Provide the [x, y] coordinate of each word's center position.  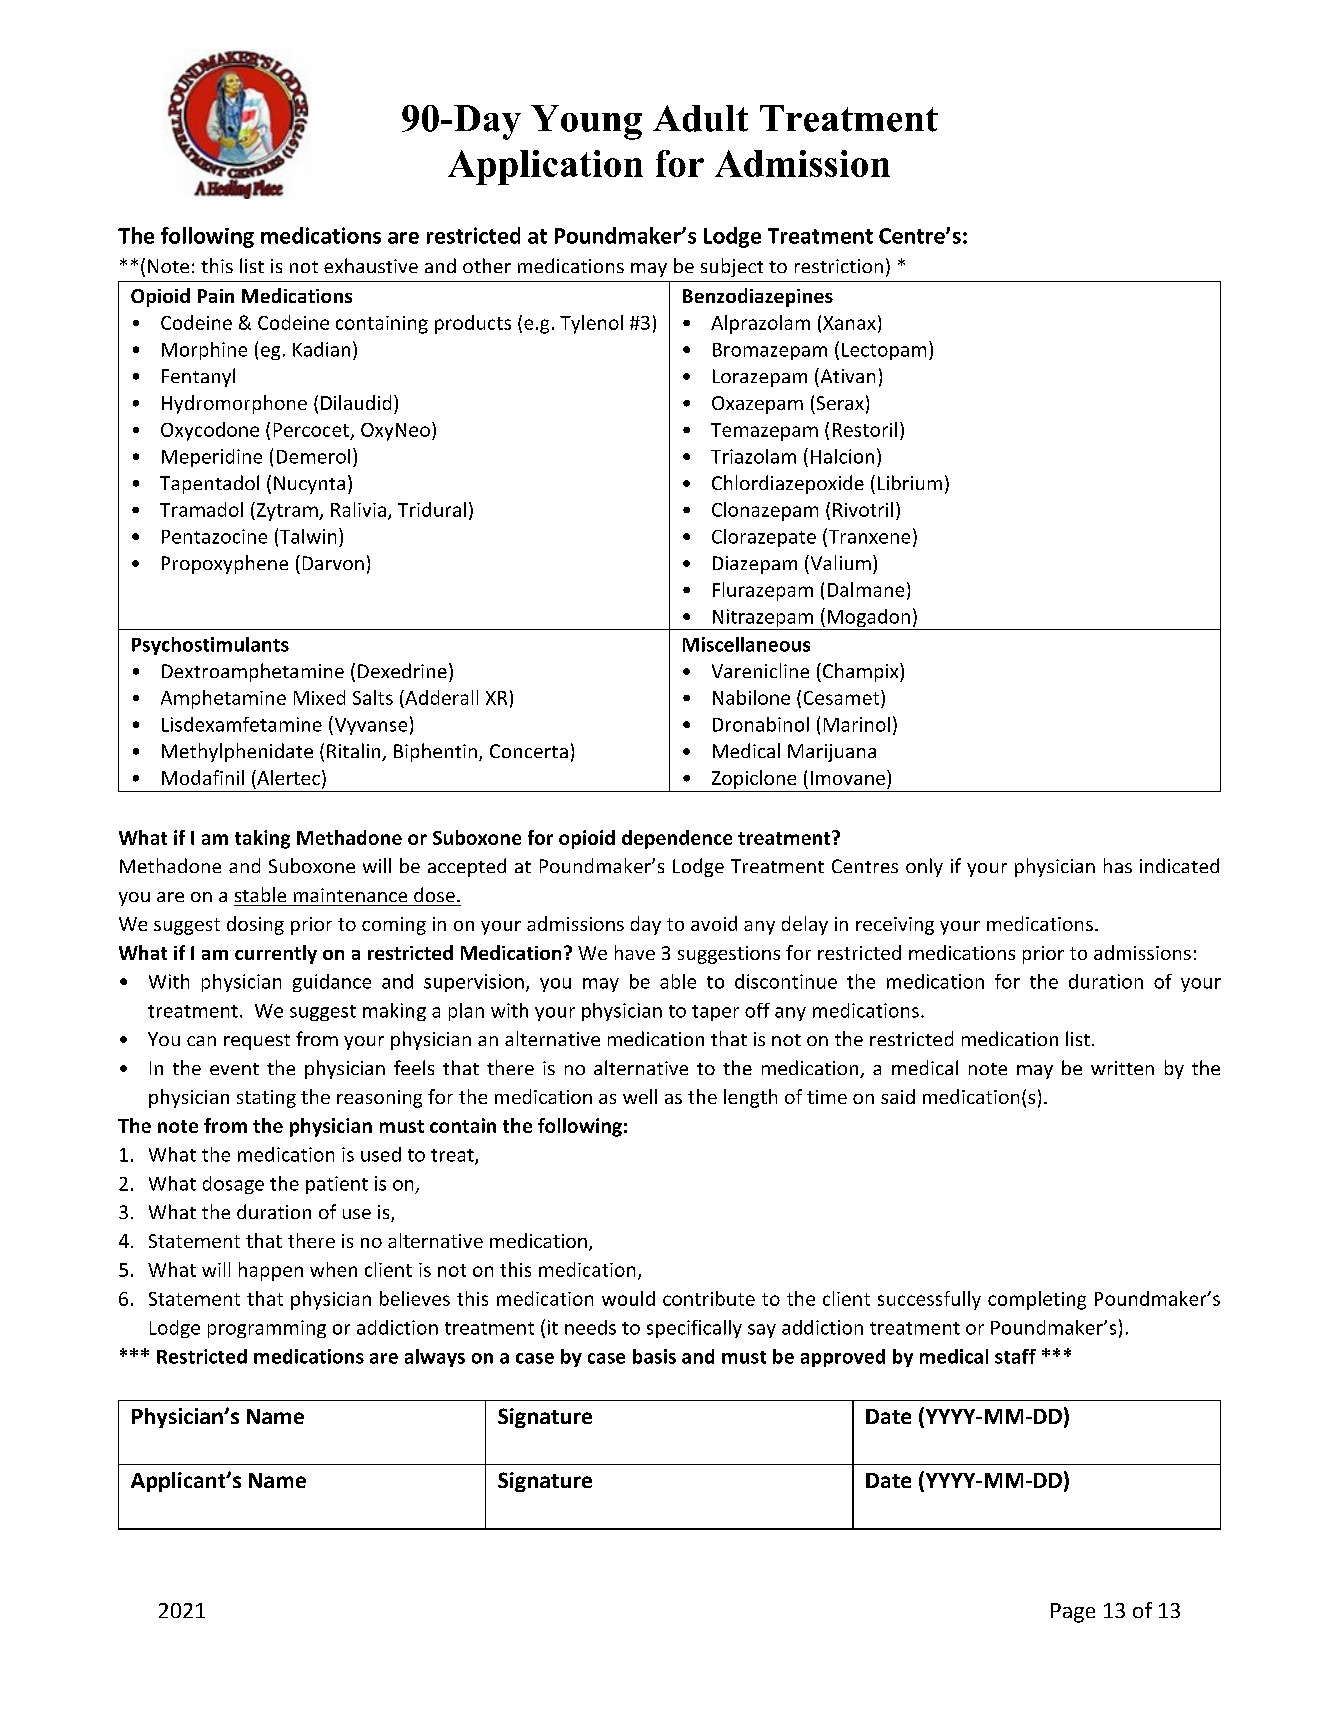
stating [266, 1099]
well [640, 1096]
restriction [839, 266]
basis [654, 1356]
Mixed [319, 697]
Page [1073, 1613]
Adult [700, 118]
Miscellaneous [746, 644]
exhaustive [371, 265]
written [1122, 1068]
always [435, 1358]
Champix [862, 672]
